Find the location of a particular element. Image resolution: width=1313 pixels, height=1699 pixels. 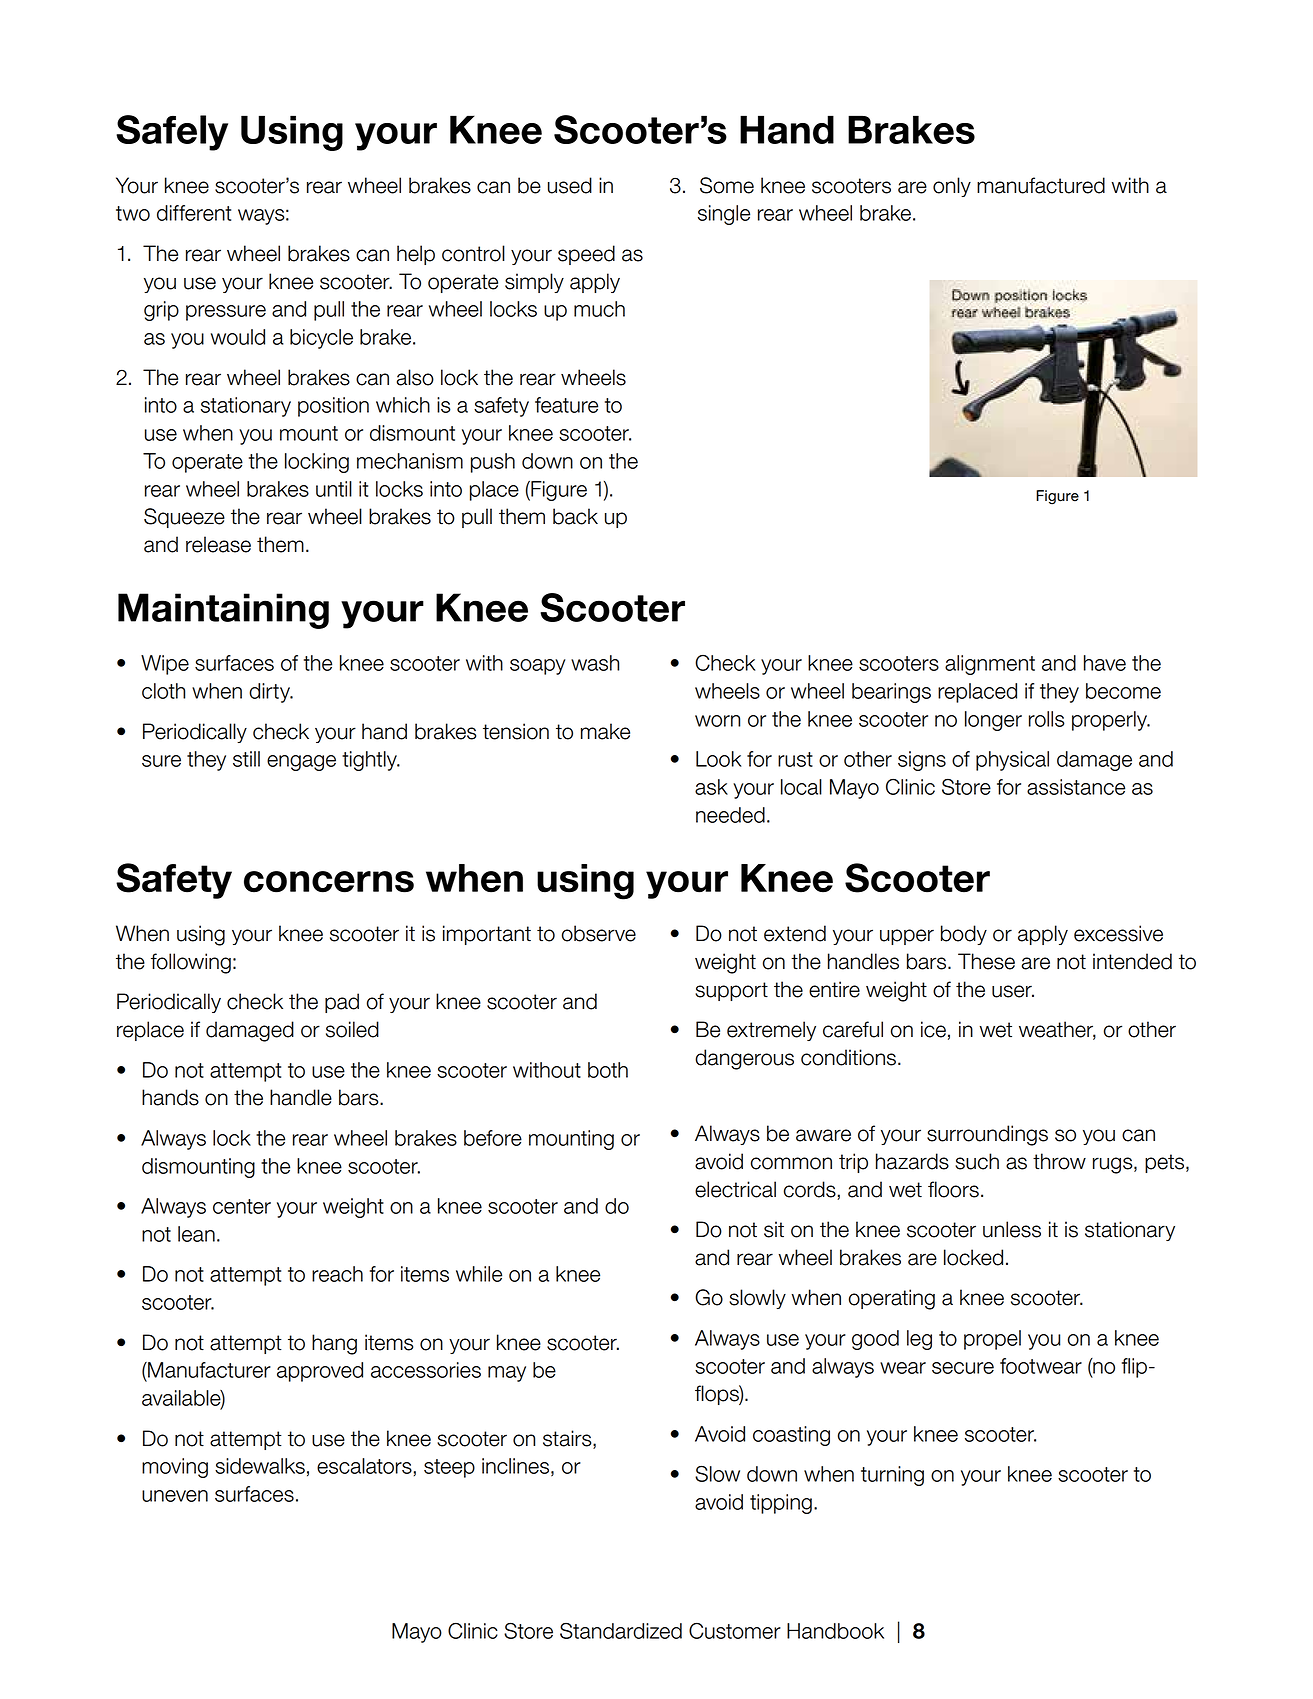

Standardized is located at coordinates (621, 1631).
